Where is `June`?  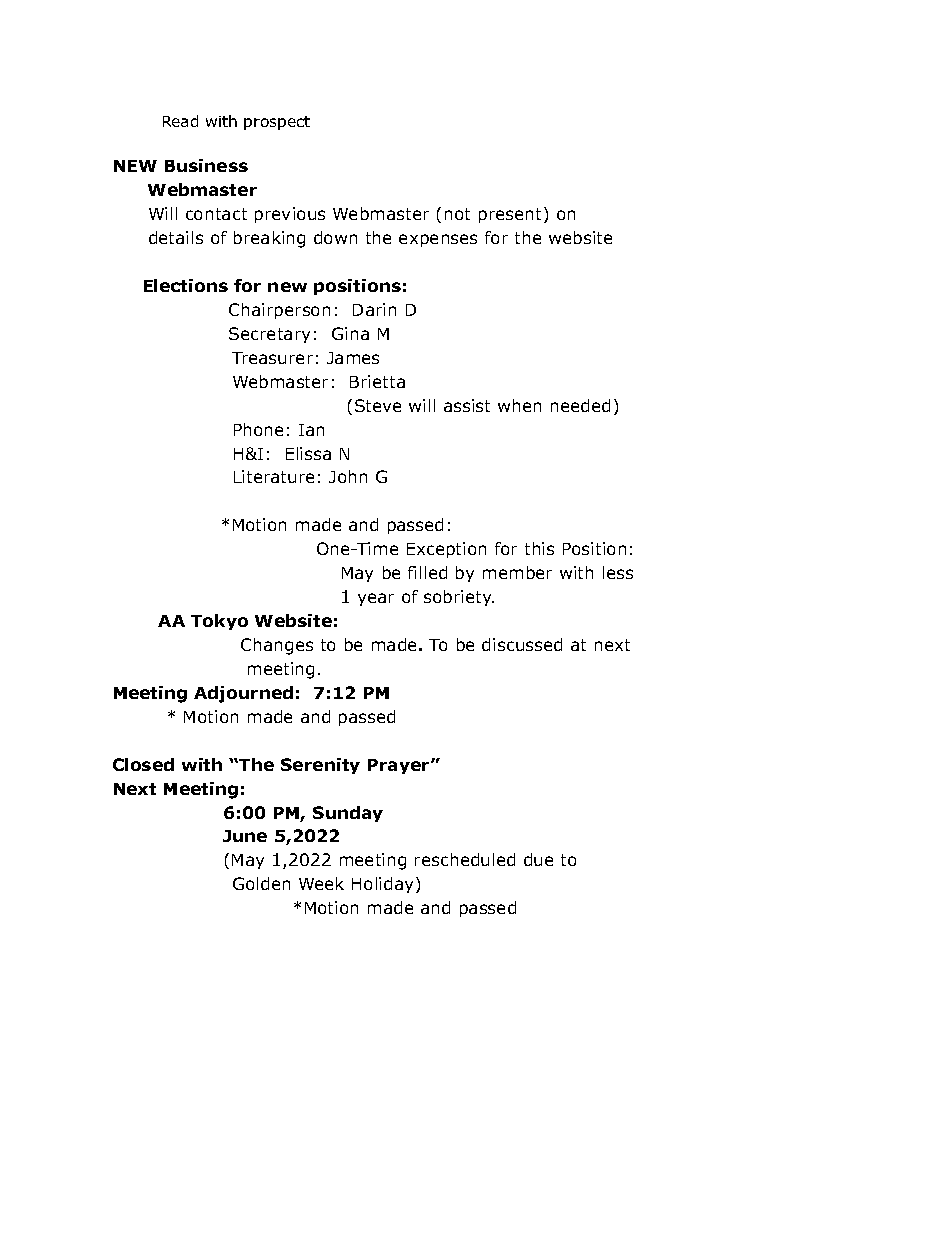 June is located at coordinates (245, 836).
